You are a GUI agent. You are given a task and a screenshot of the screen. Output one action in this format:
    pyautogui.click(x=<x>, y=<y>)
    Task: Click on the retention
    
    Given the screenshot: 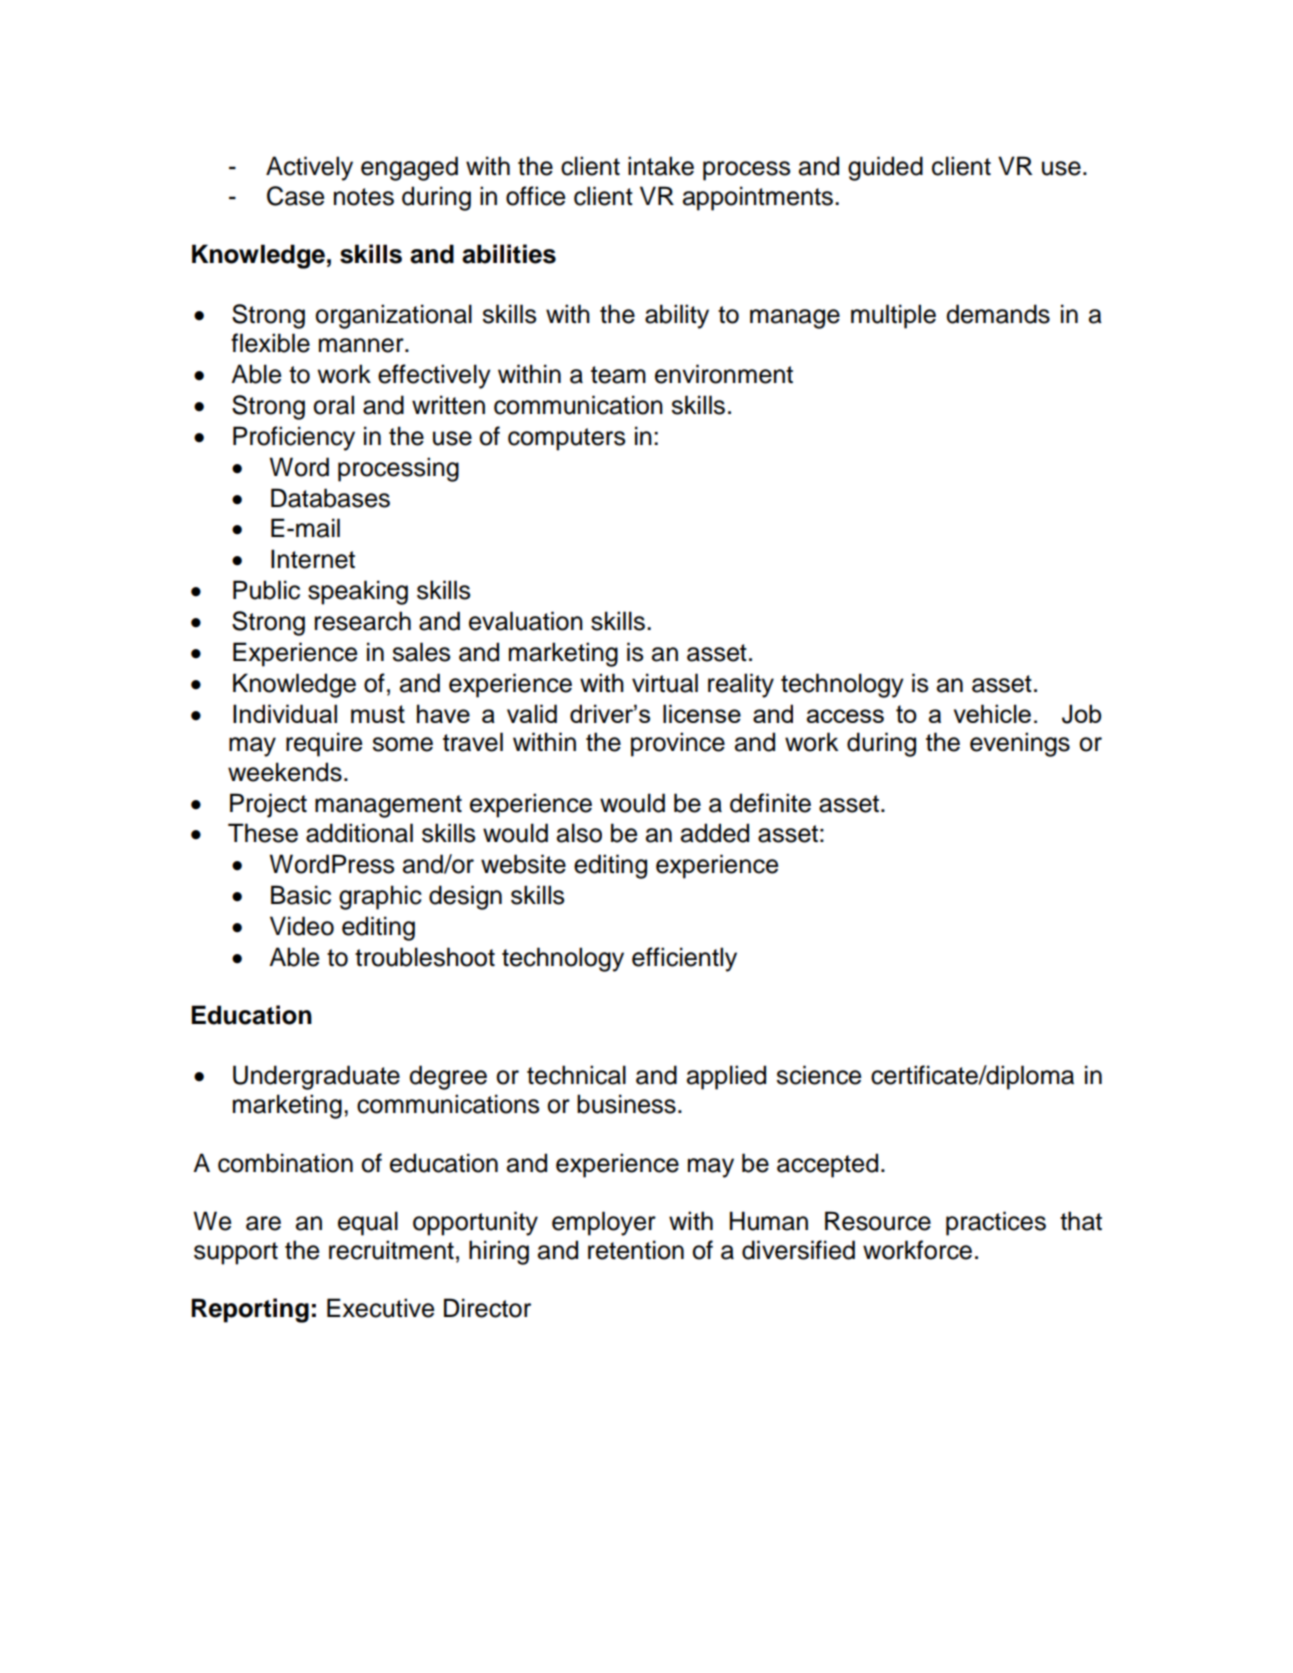 What is the action you would take?
    pyautogui.click(x=636, y=1250)
